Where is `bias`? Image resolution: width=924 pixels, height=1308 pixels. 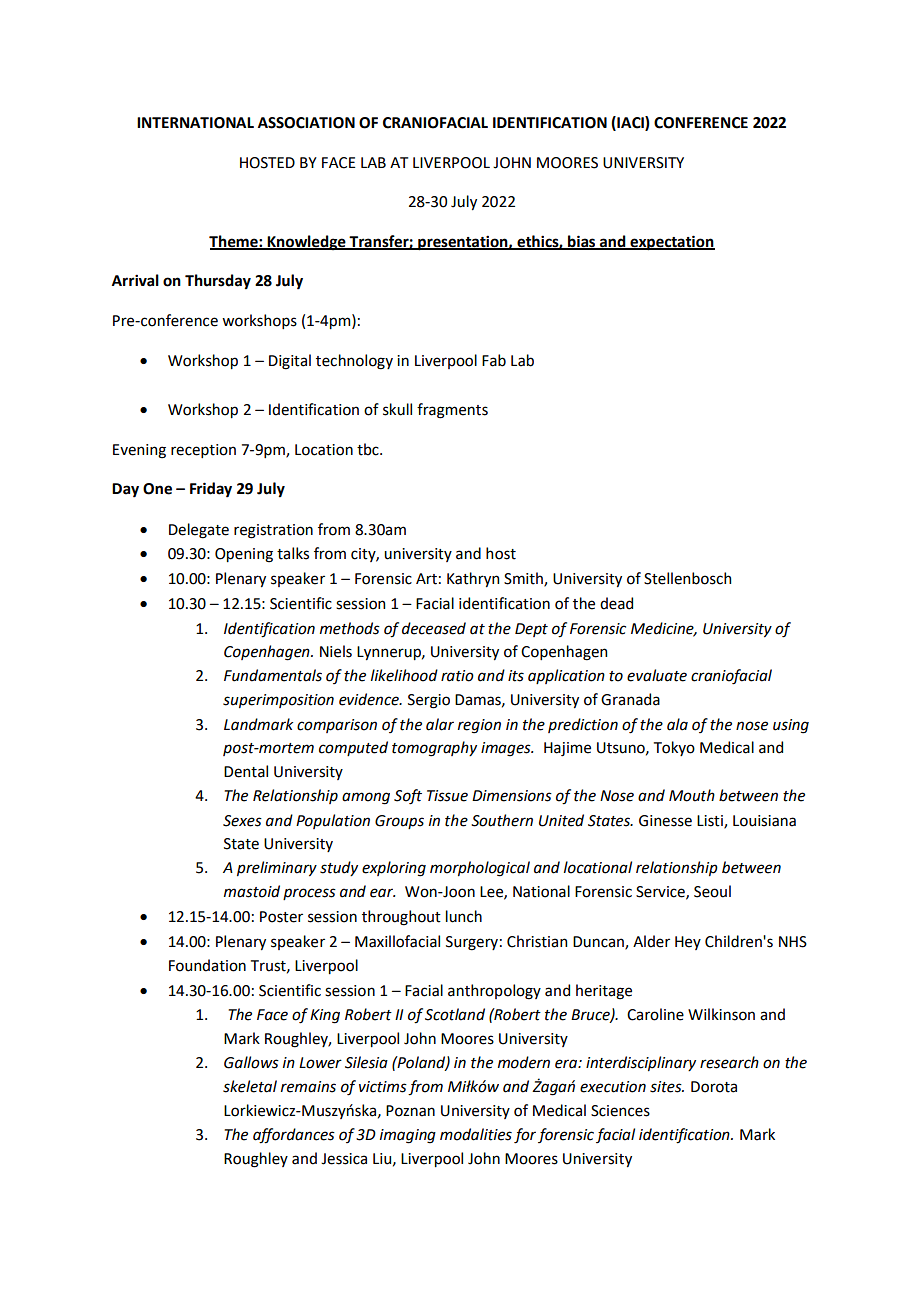 bias is located at coordinates (582, 242).
